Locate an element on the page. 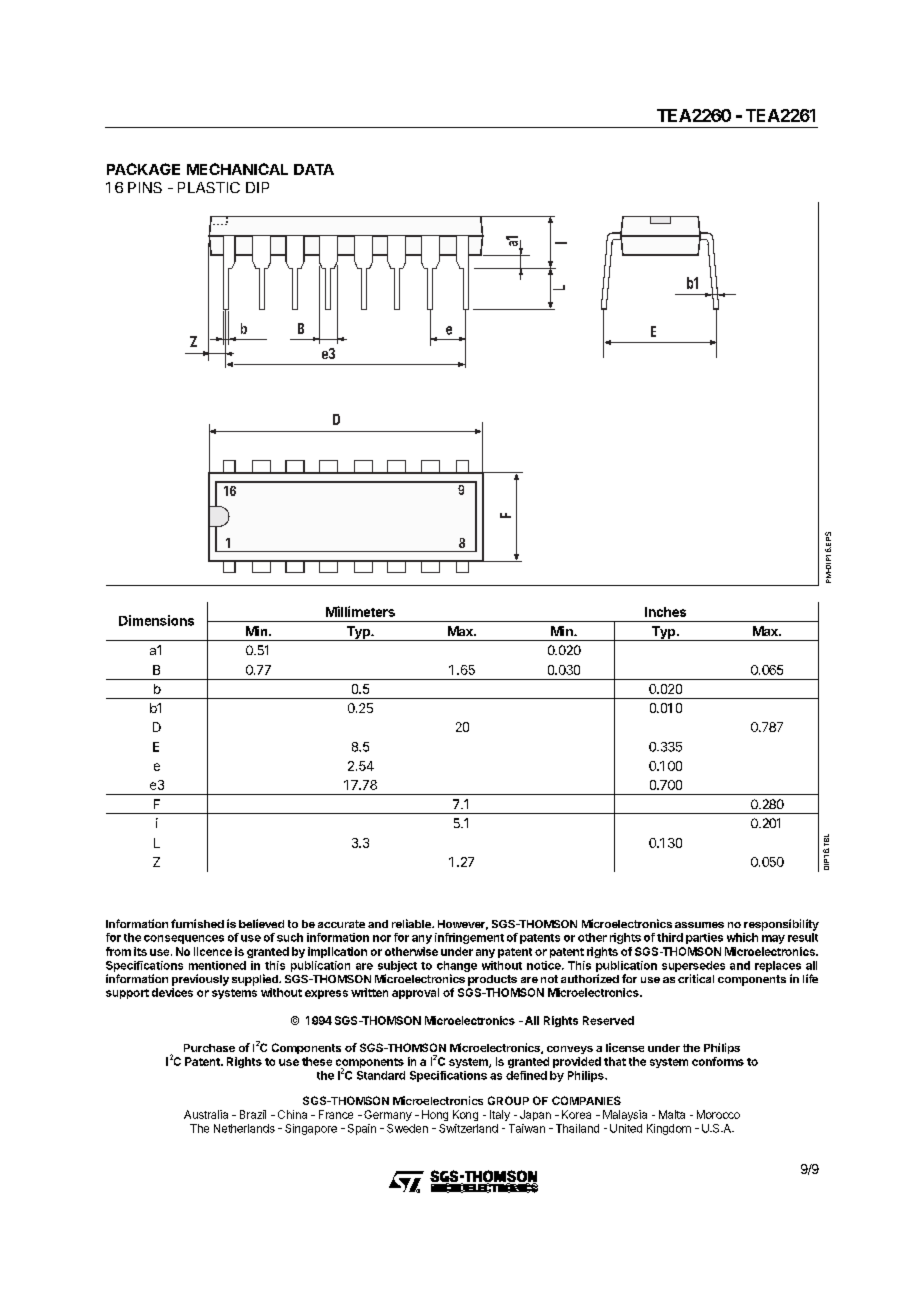 The width and height of the document is (924, 1308). MECHANICAL is located at coordinates (237, 169).
